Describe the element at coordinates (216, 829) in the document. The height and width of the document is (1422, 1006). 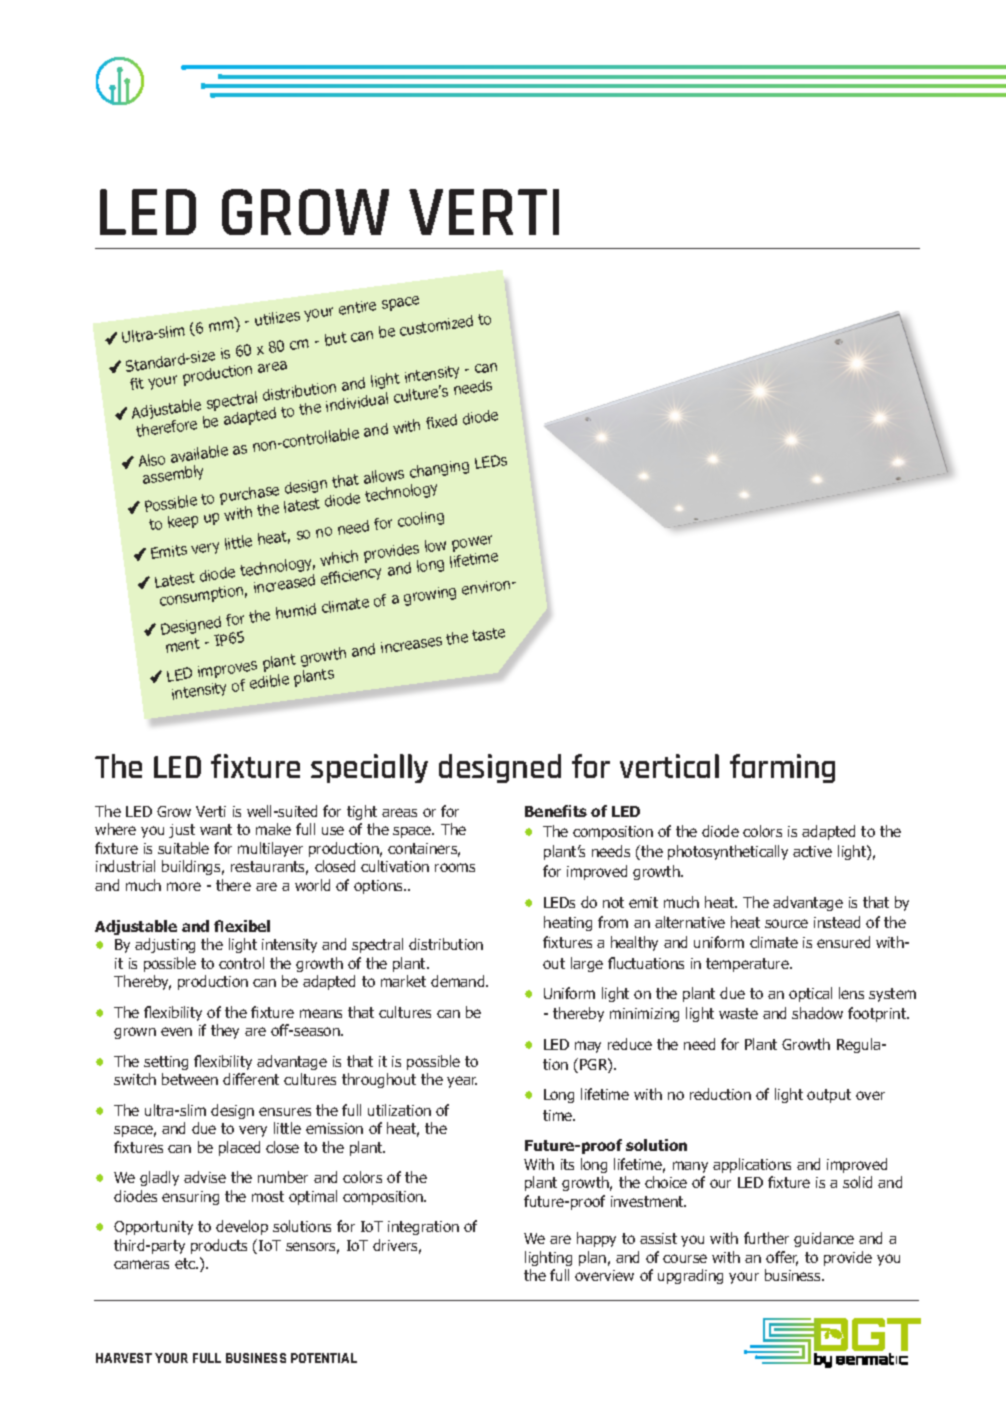
I see `want` at that location.
